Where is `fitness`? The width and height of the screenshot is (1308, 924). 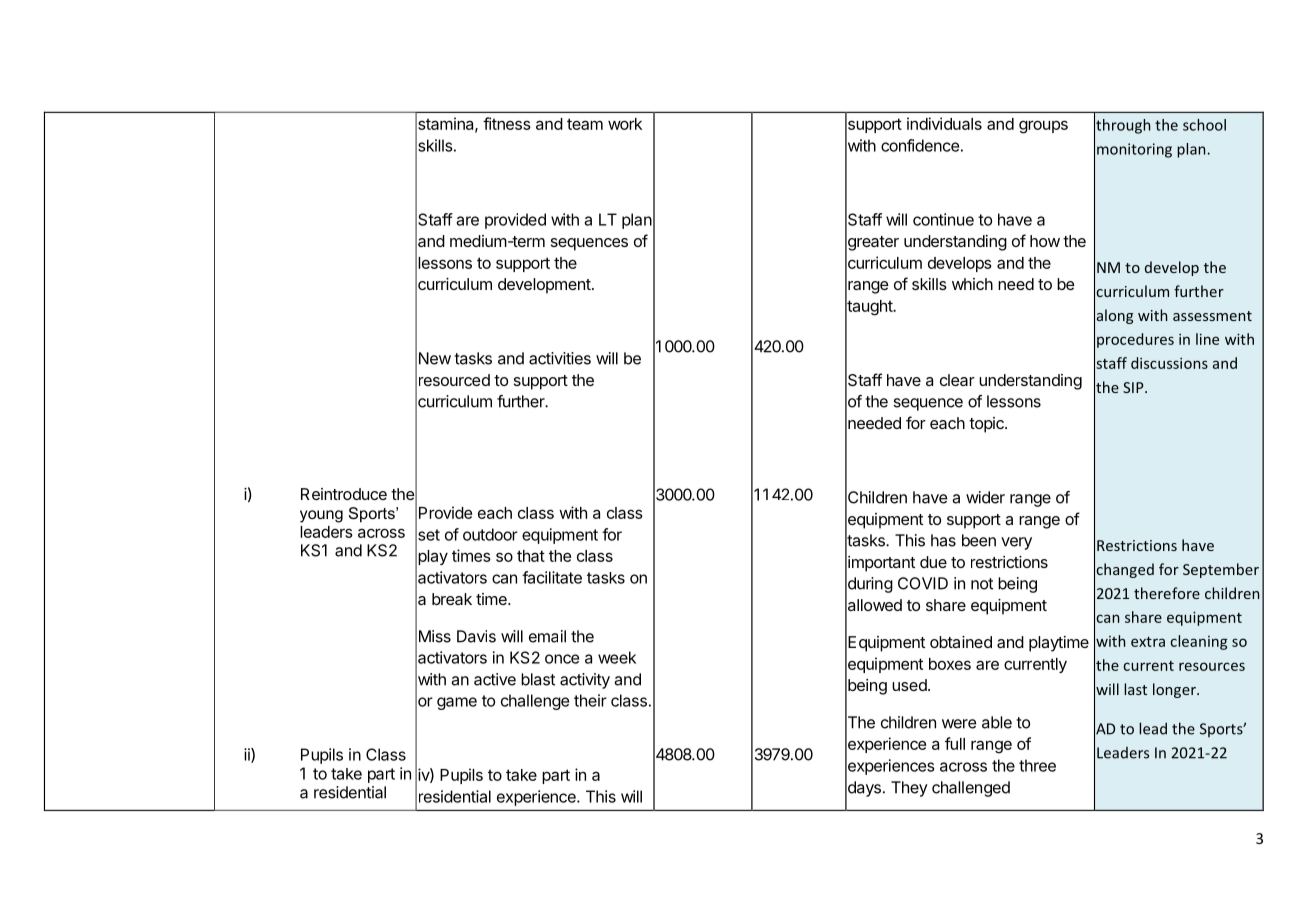 fitness is located at coordinates (507, 123).
